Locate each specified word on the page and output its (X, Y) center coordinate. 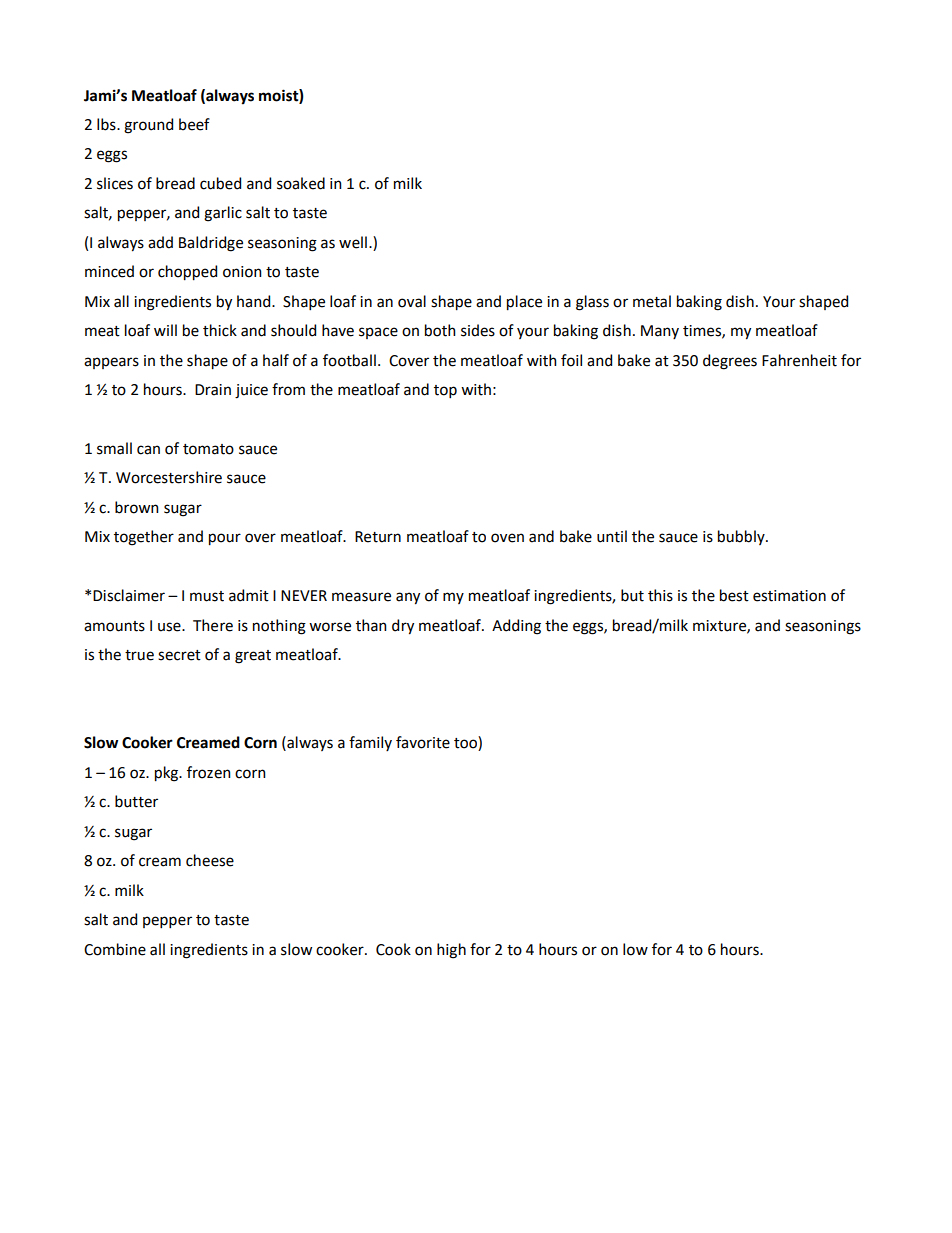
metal (652, 301)
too (466, 743)
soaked (301, 183)
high (451, 951)
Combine (115, 949)
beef (194, 124)
